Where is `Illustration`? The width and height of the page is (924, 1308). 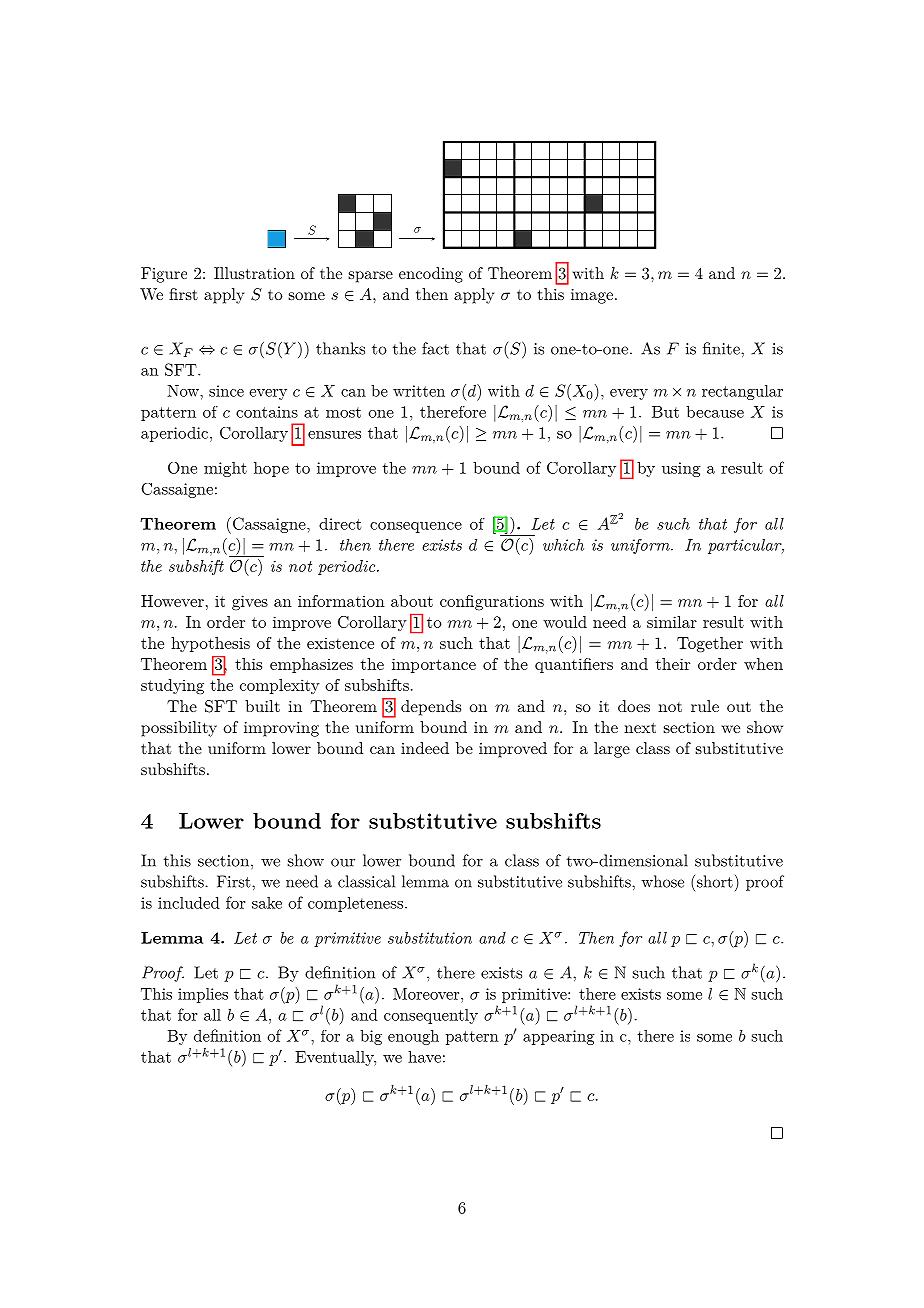 Illustration is located at coordinates (254, 273).
